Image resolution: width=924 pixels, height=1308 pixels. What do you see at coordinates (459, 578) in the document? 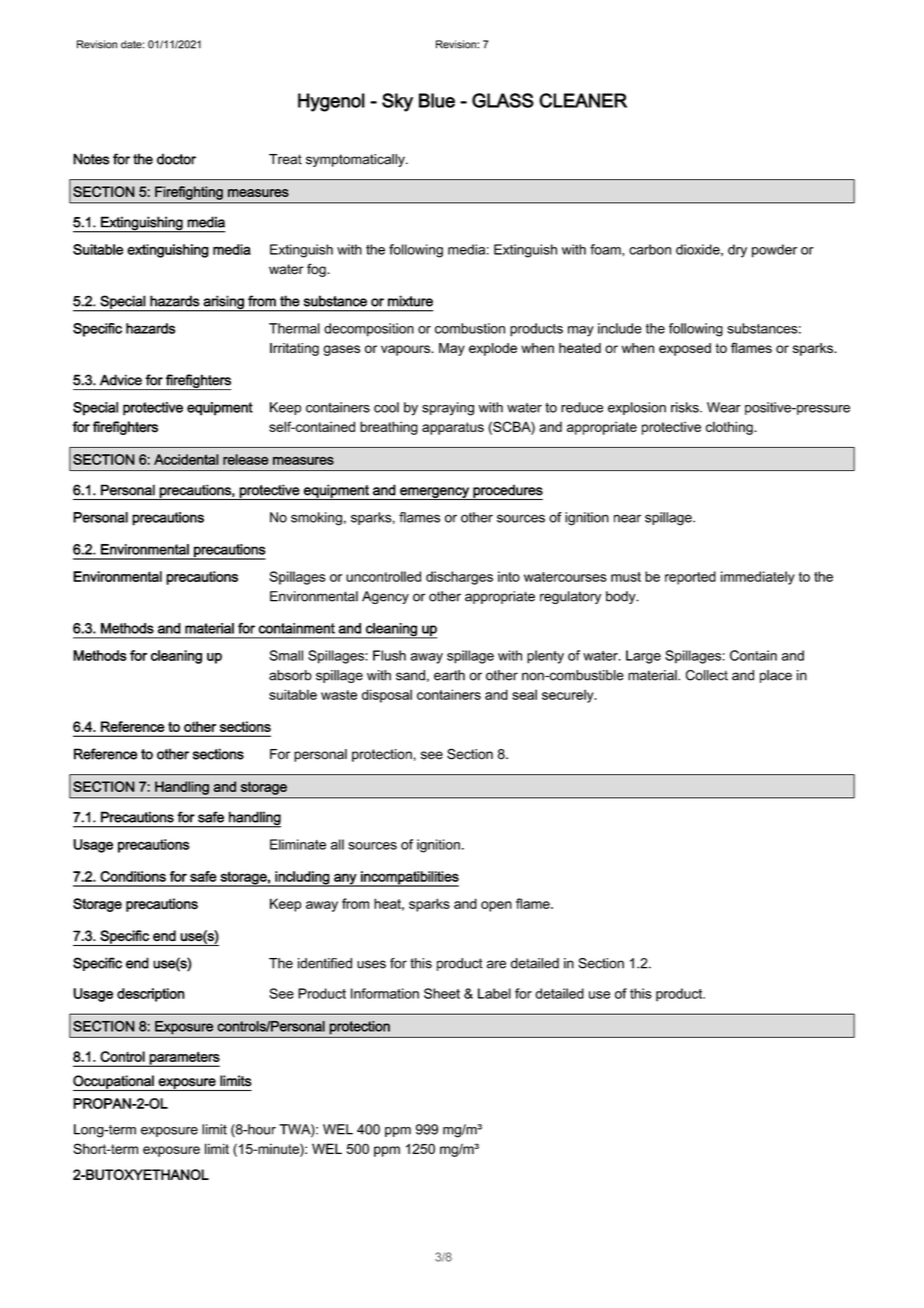
I see `discharges` at bounding box center [459, 578].
